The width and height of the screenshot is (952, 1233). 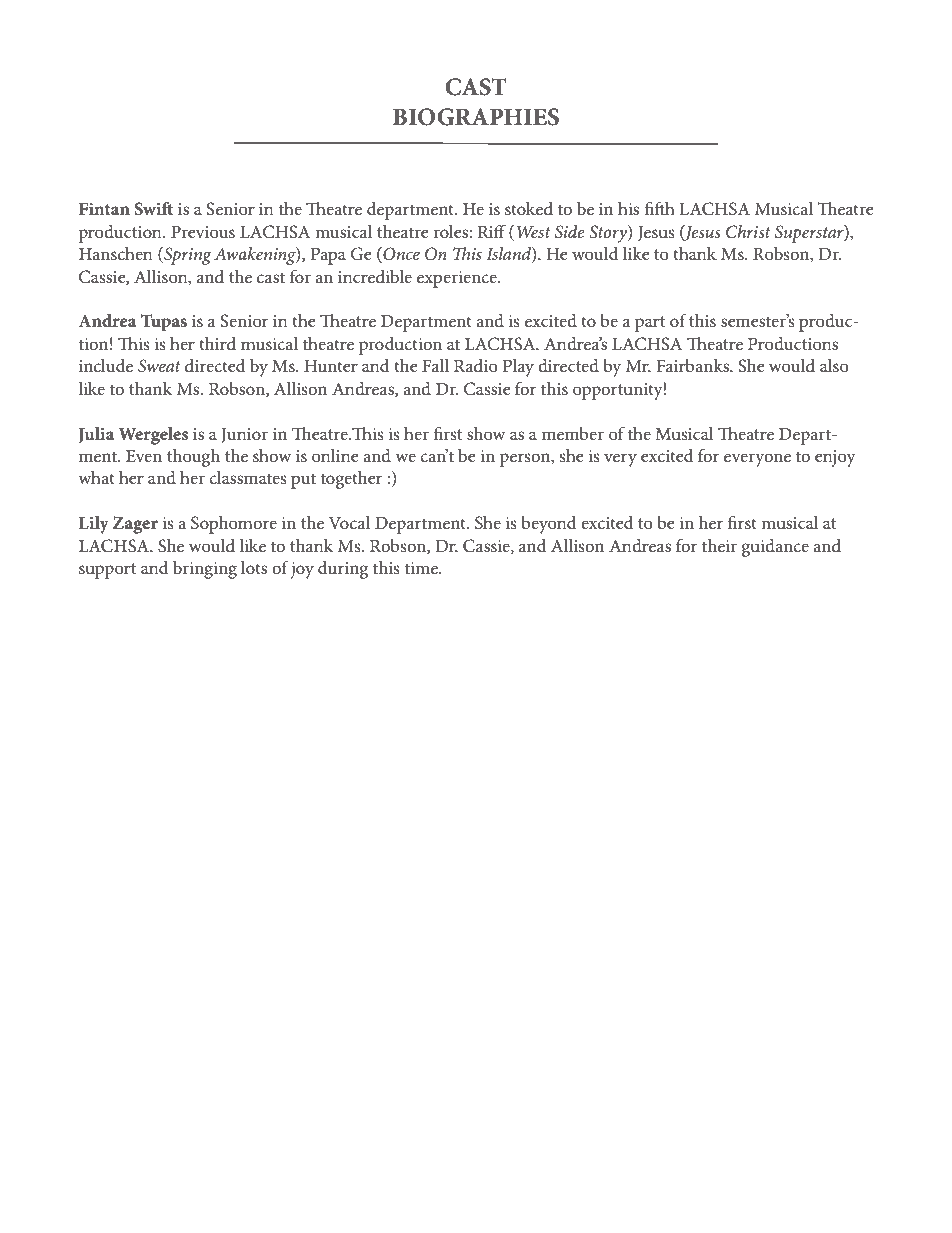 What do you see at coordinates (205, 570) in the screenshot?
I see `bringing` at bounding box center [205, 570].
